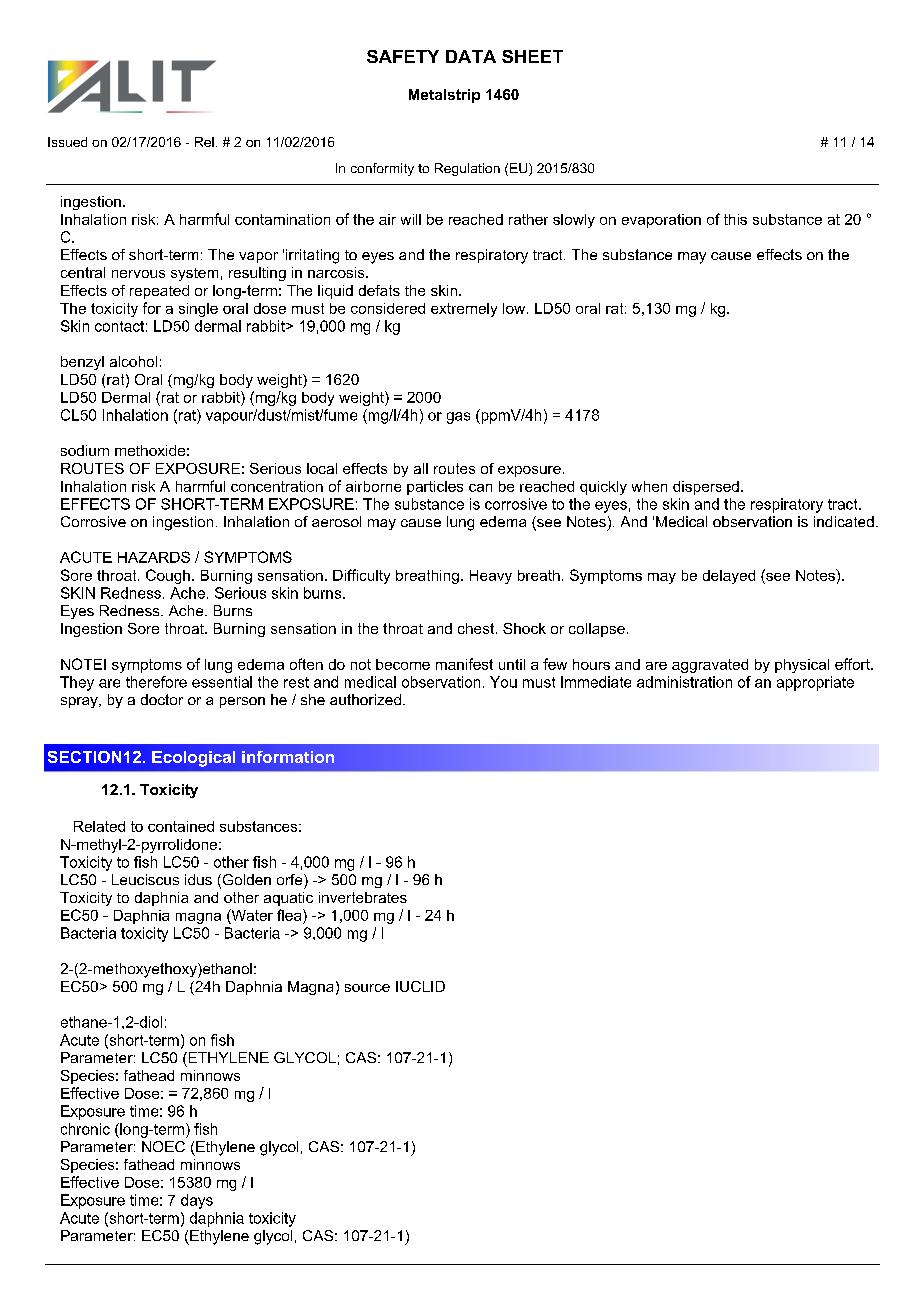 This image has height=1308, width=924. What do you see at coordinates (735, 219) in the image?
I see `this` at bounding box center [735, 219].
